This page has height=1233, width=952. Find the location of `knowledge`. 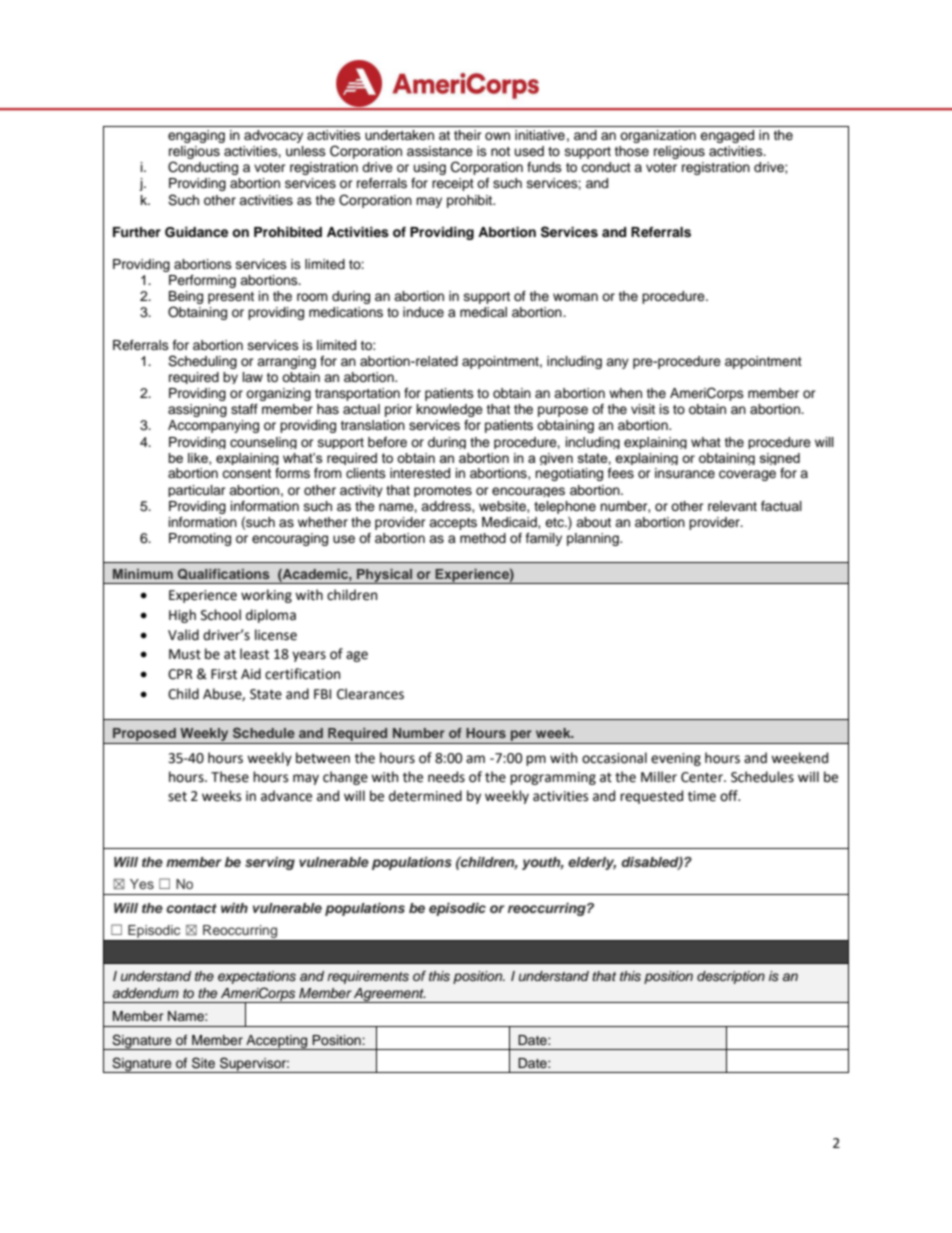

knowledge is located at coordinates (450, 410).
